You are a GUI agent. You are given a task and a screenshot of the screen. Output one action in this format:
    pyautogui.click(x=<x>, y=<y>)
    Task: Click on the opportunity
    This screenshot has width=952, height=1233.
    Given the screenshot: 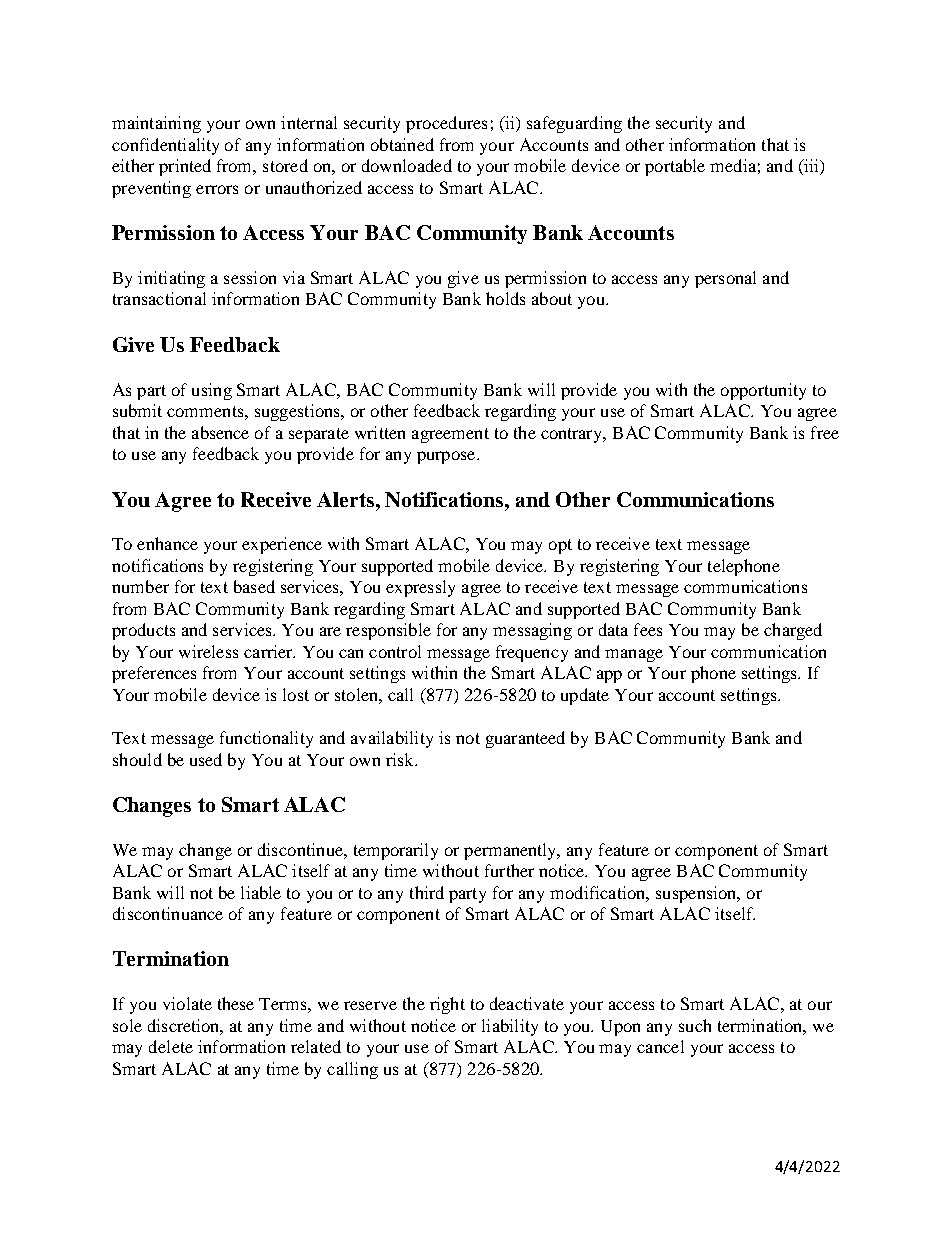 What is the action you would take?
    pyautogui.click(x=763, y=391)
